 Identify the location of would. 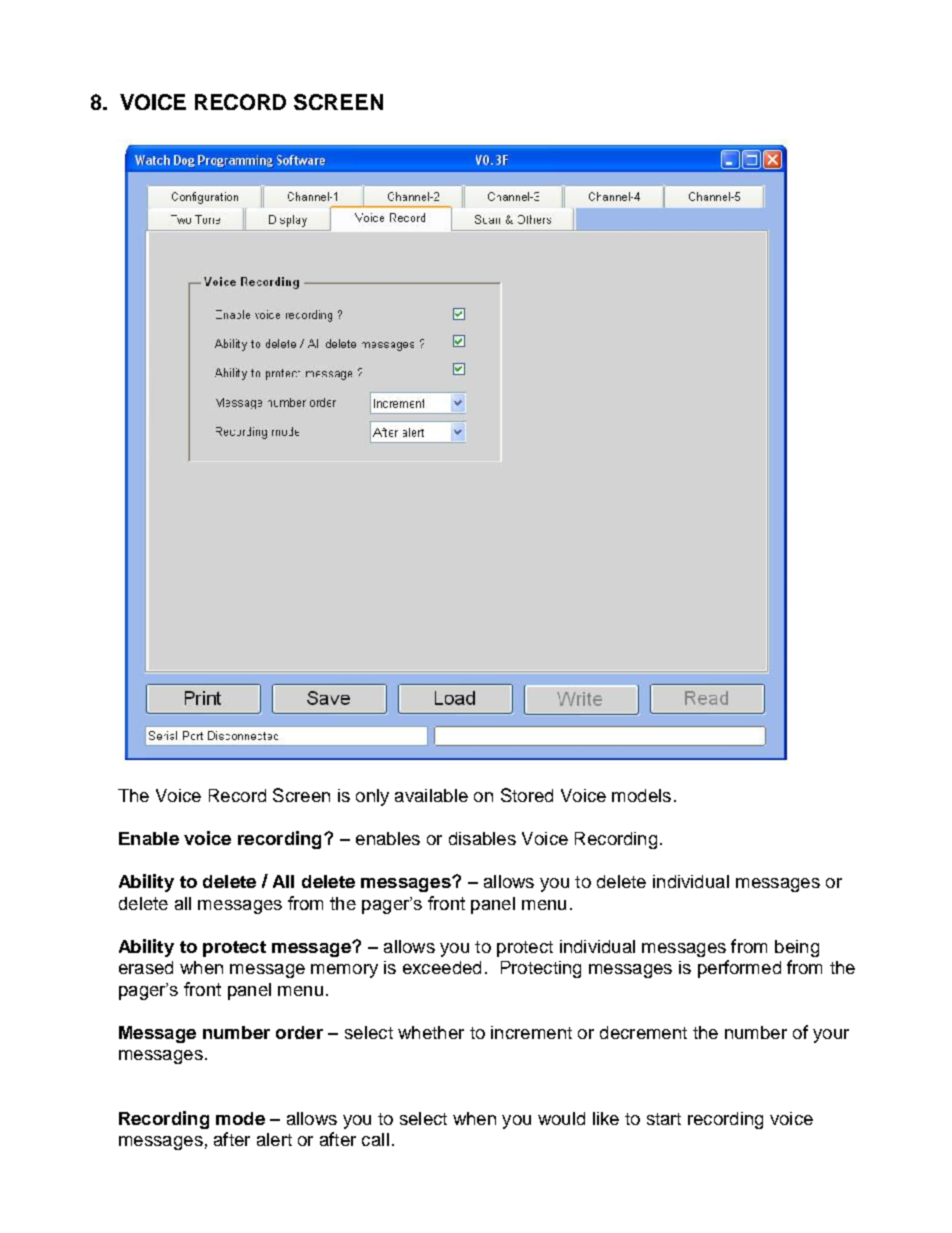
(561, 1118).
